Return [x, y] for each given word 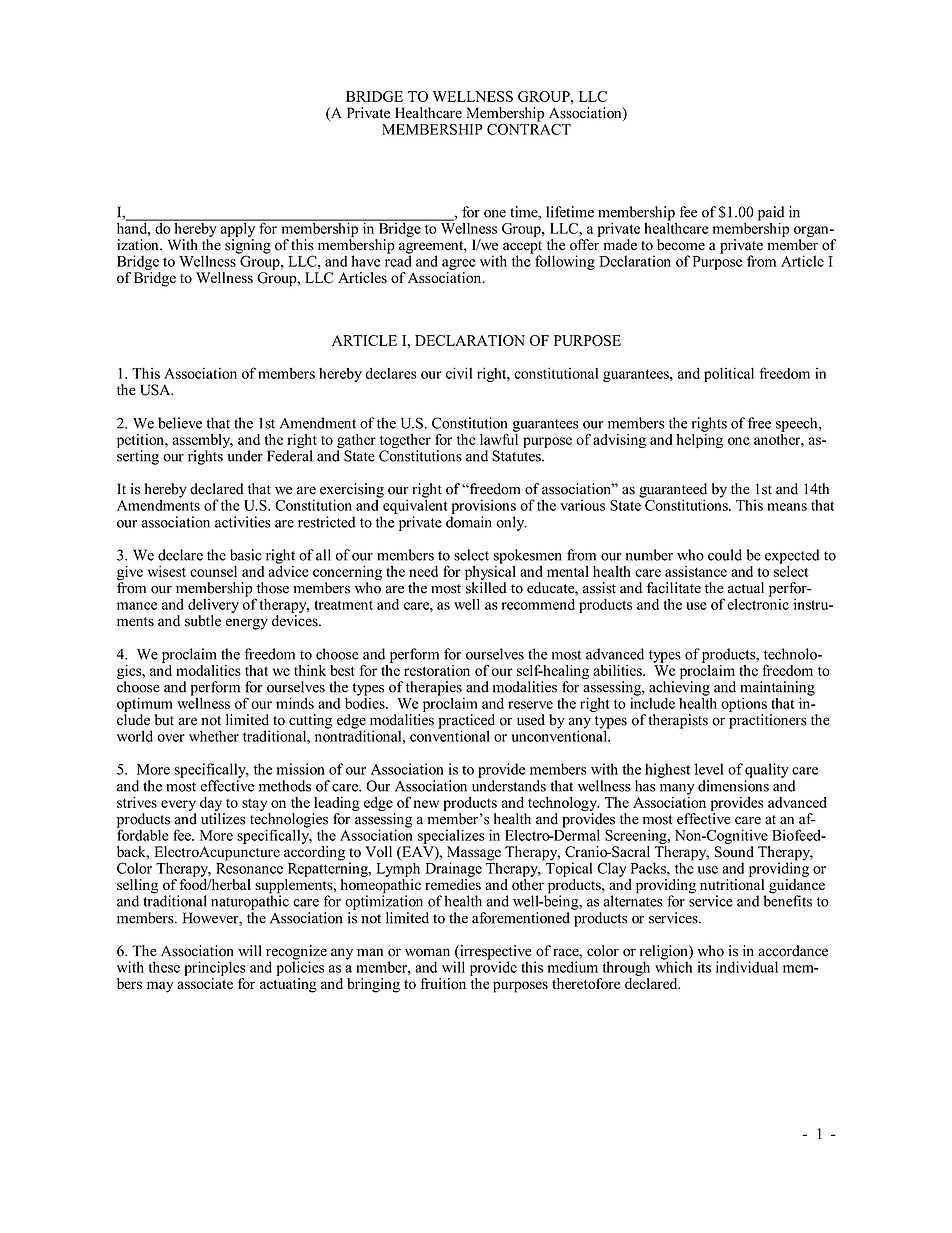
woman [427, 952]
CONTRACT [529, 128]
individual [747, 967]
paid [771, 214]
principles [215, 968]
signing [248, 247]
